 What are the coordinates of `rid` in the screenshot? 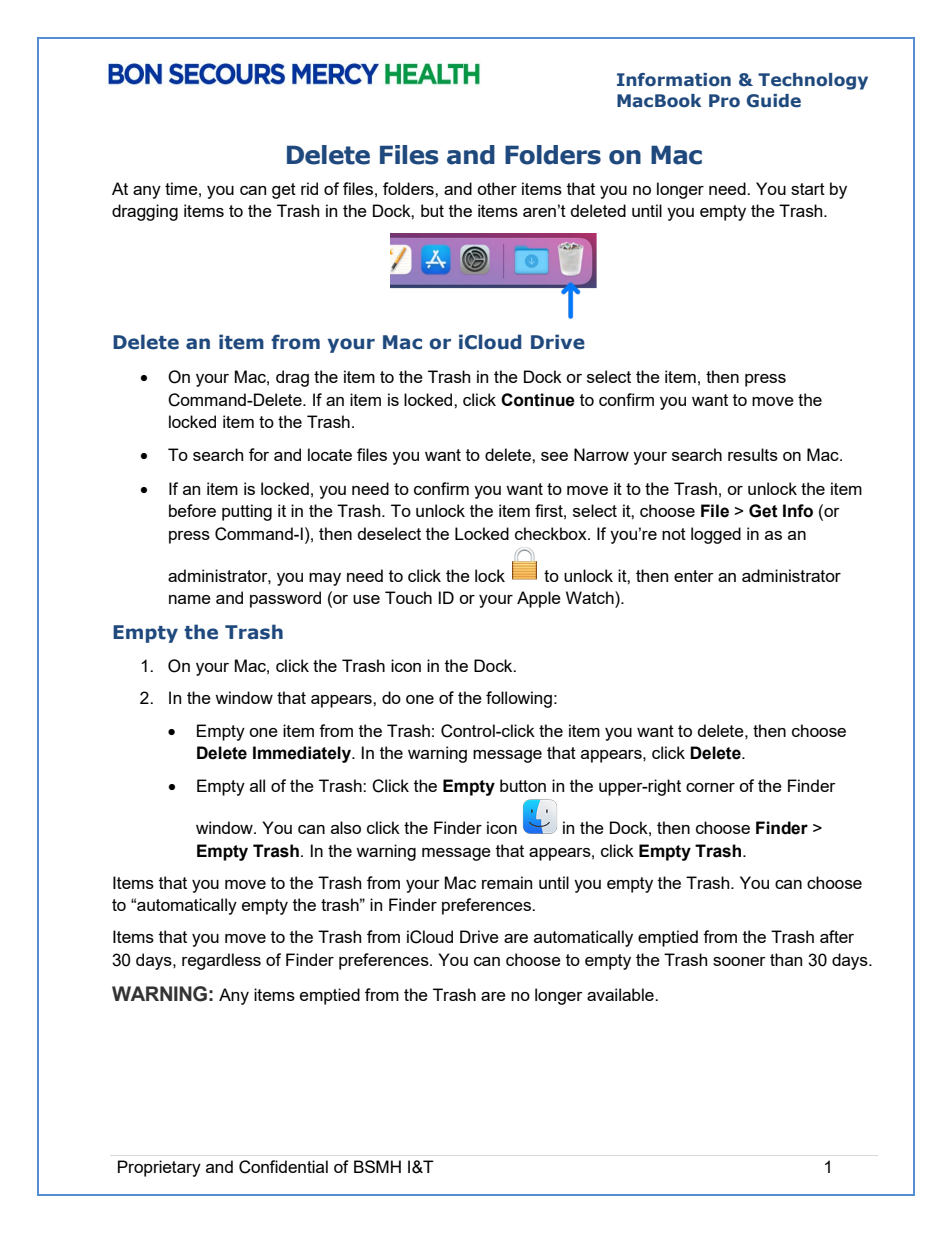 It's located at (309, 188).
